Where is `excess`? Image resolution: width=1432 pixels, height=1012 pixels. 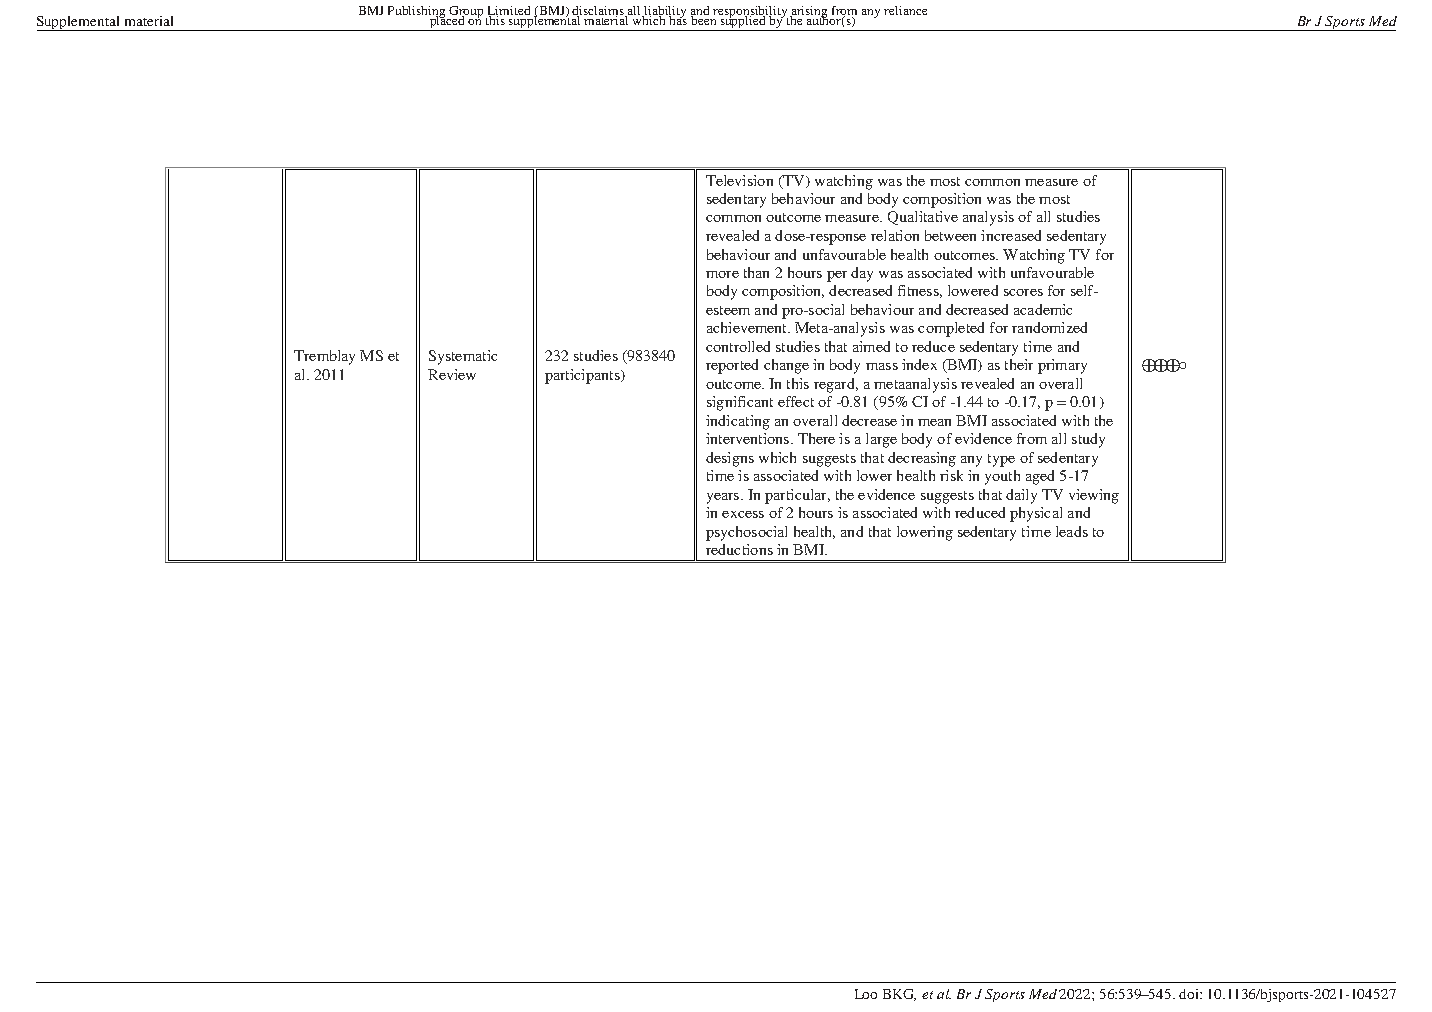
excess is located at coordinates (743, 514).
